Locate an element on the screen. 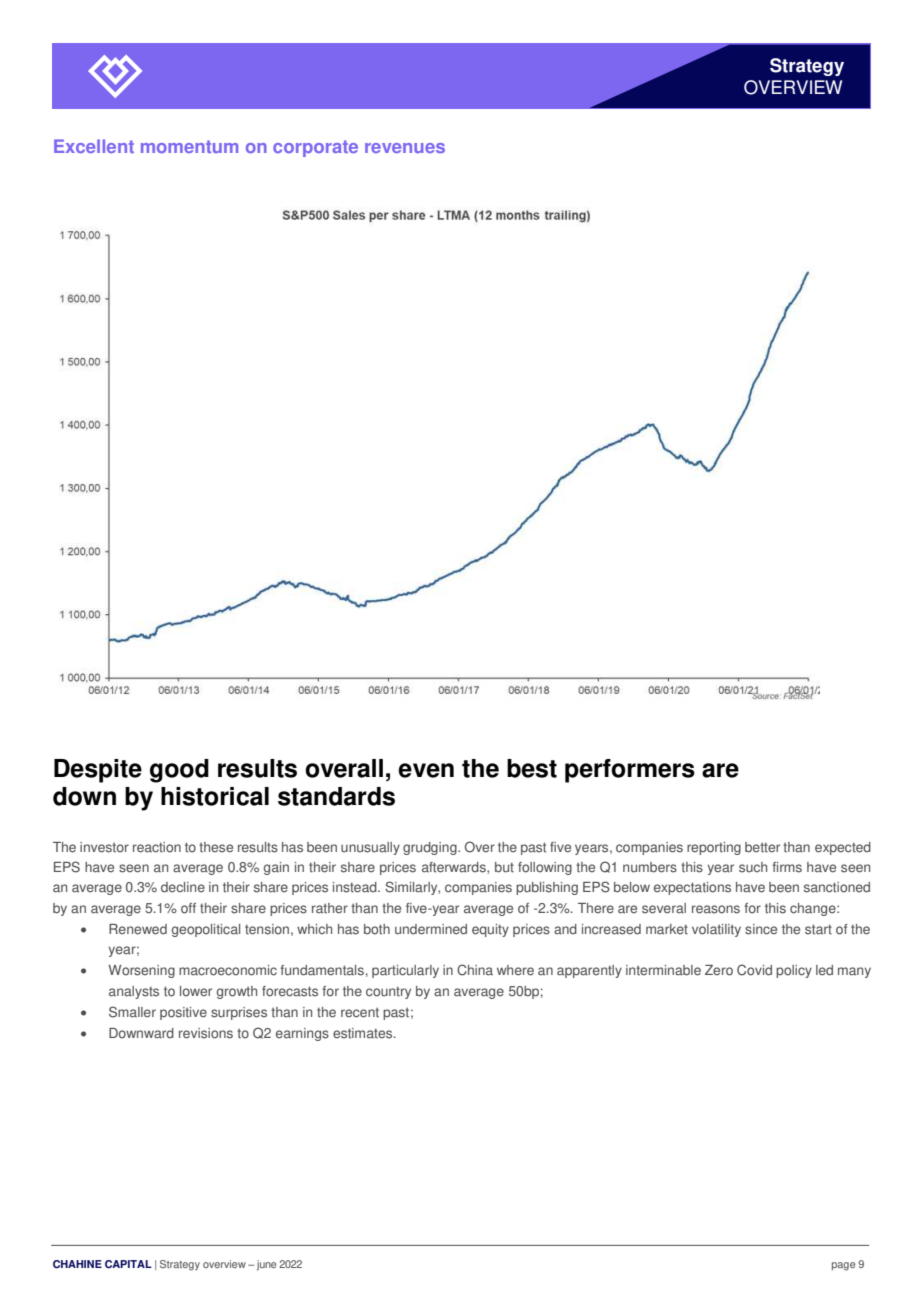  such is located at coordinates (753, 867).
